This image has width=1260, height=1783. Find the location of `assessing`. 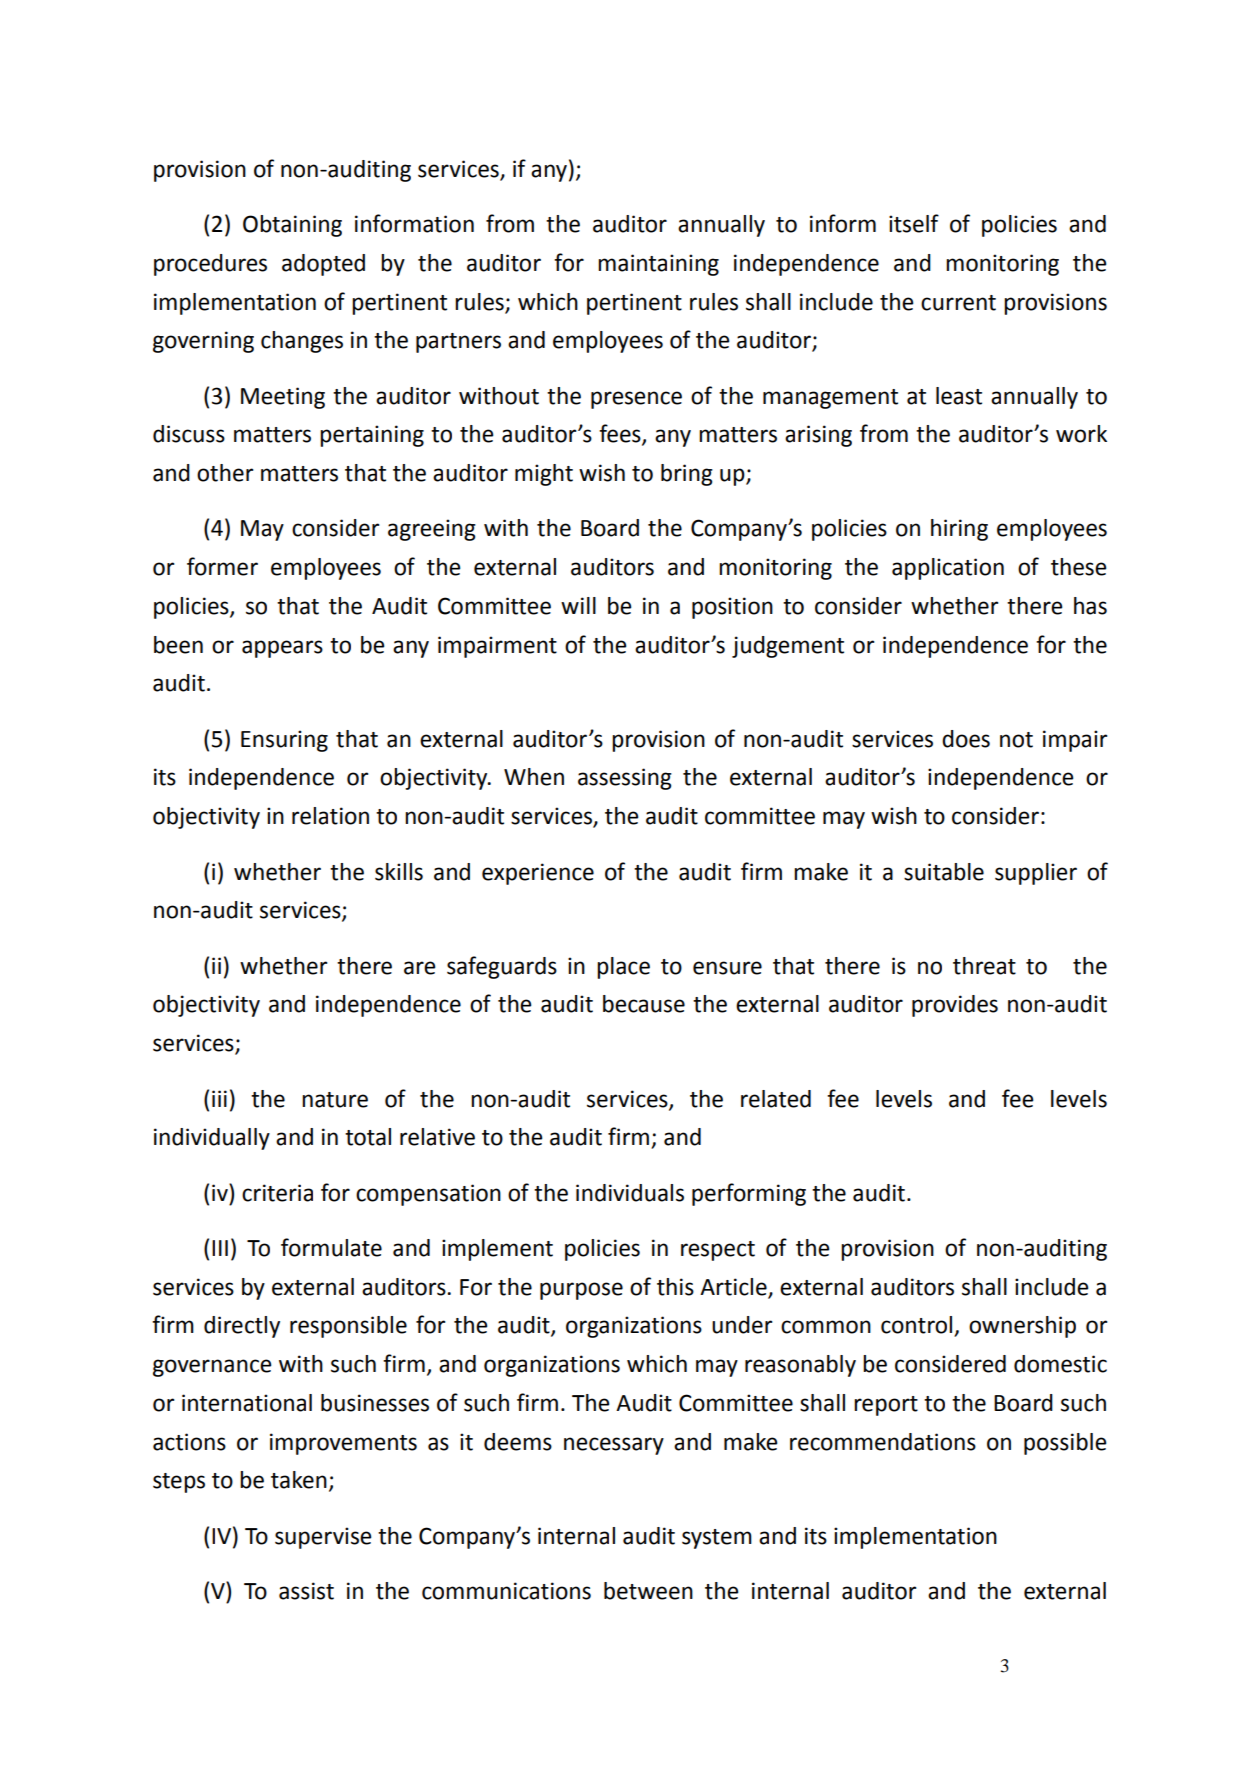

assessing is located at coordinates (625, 779).
